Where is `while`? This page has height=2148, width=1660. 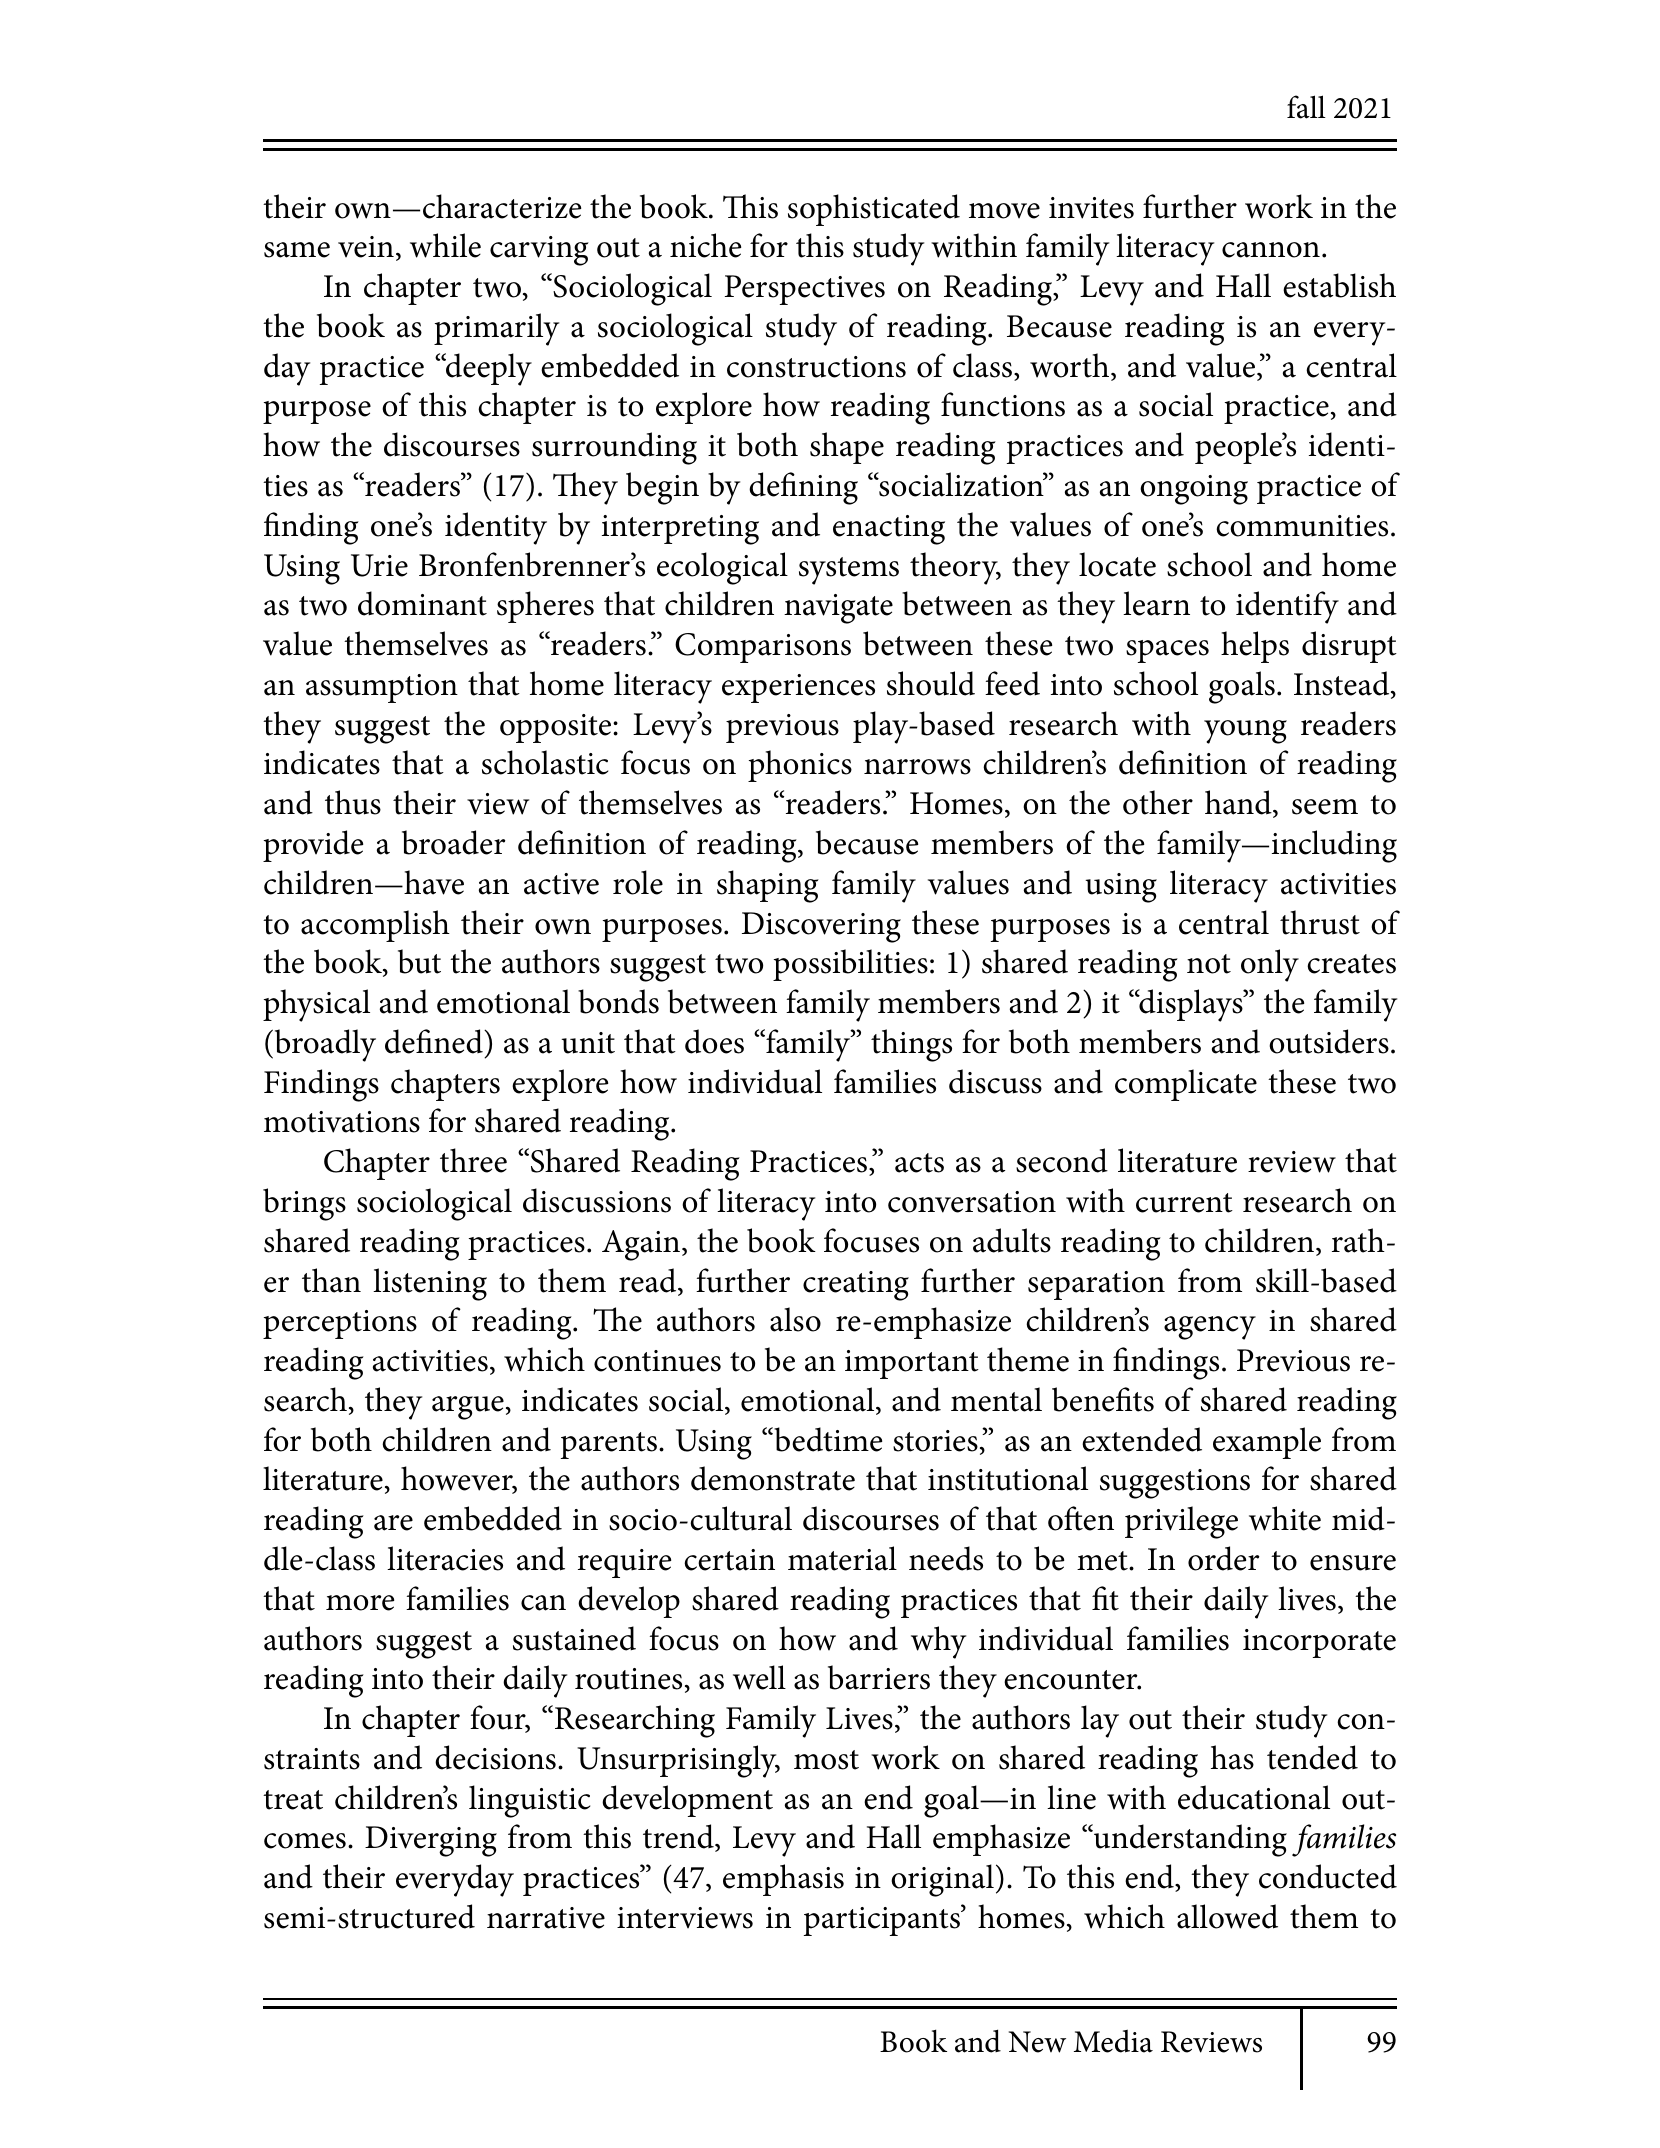 while is located at coordinates (445, 245).
